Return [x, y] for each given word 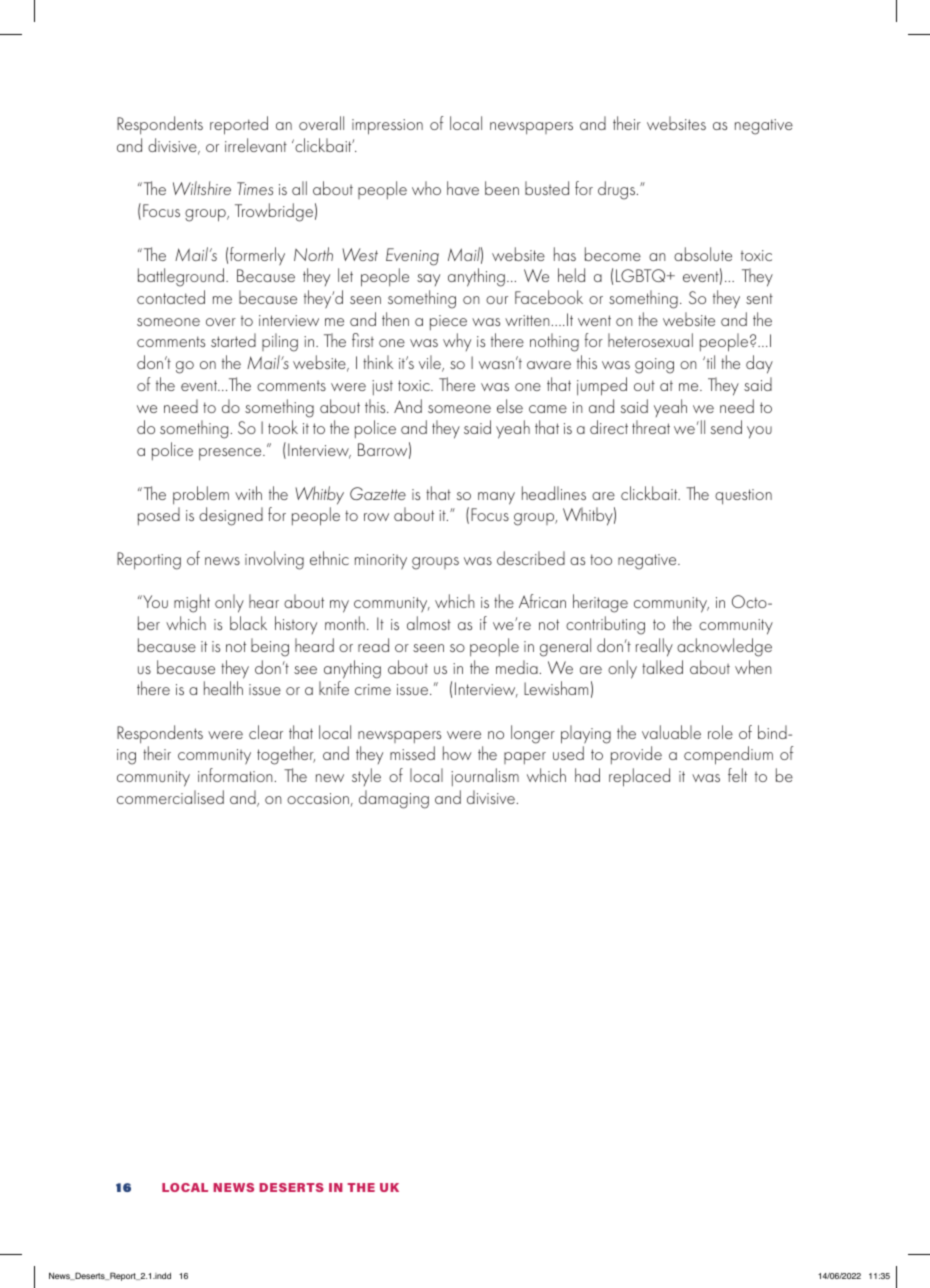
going [654, 366]
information [235, 775]
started [233, 340]
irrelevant [256, 145]
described [531, 558]
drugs [618, 190]
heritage [600, 603]
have [463, 188]
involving [274, 560]
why [457, 342]
